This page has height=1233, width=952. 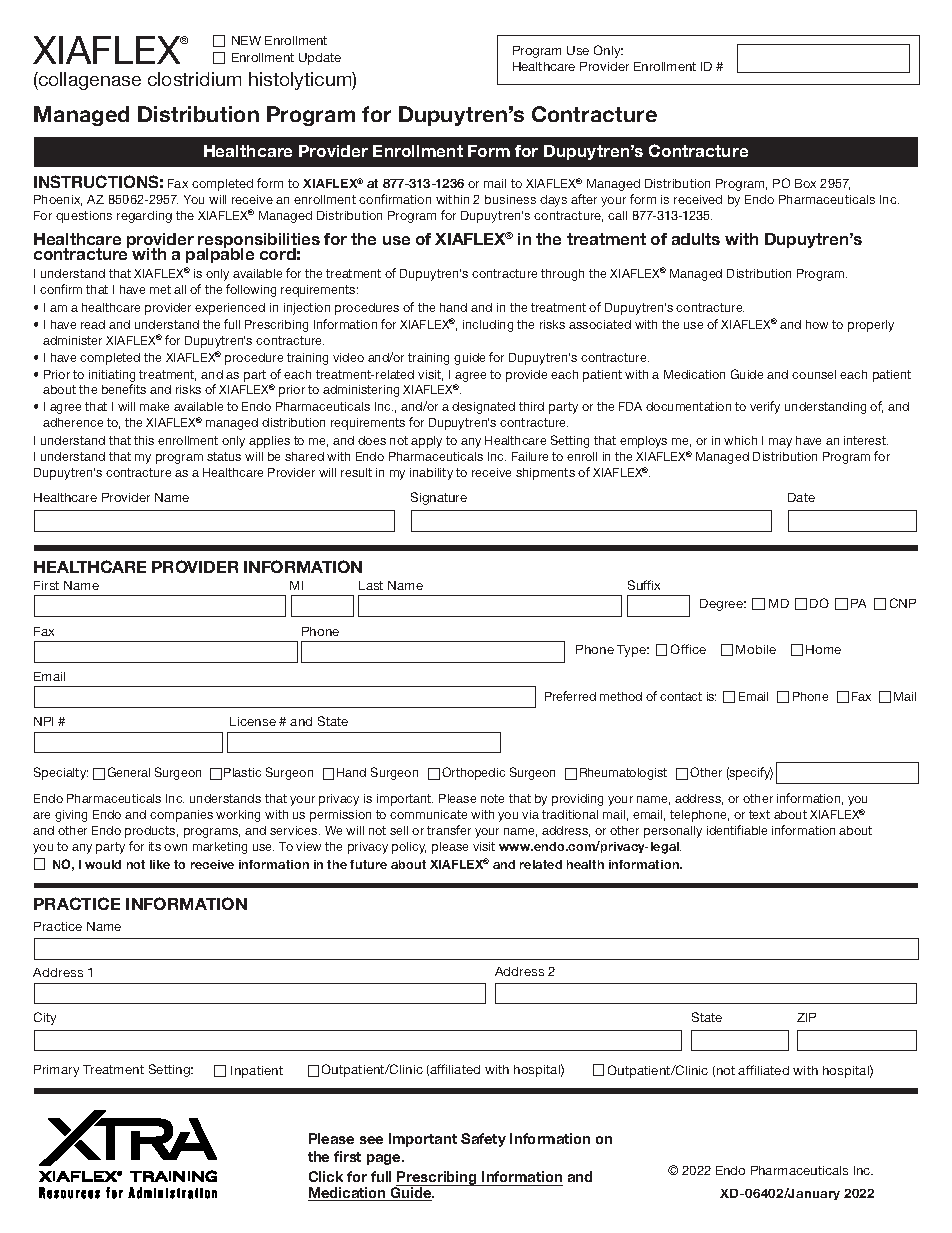 I want to click on identifiable, so click(x=737, y=830).
